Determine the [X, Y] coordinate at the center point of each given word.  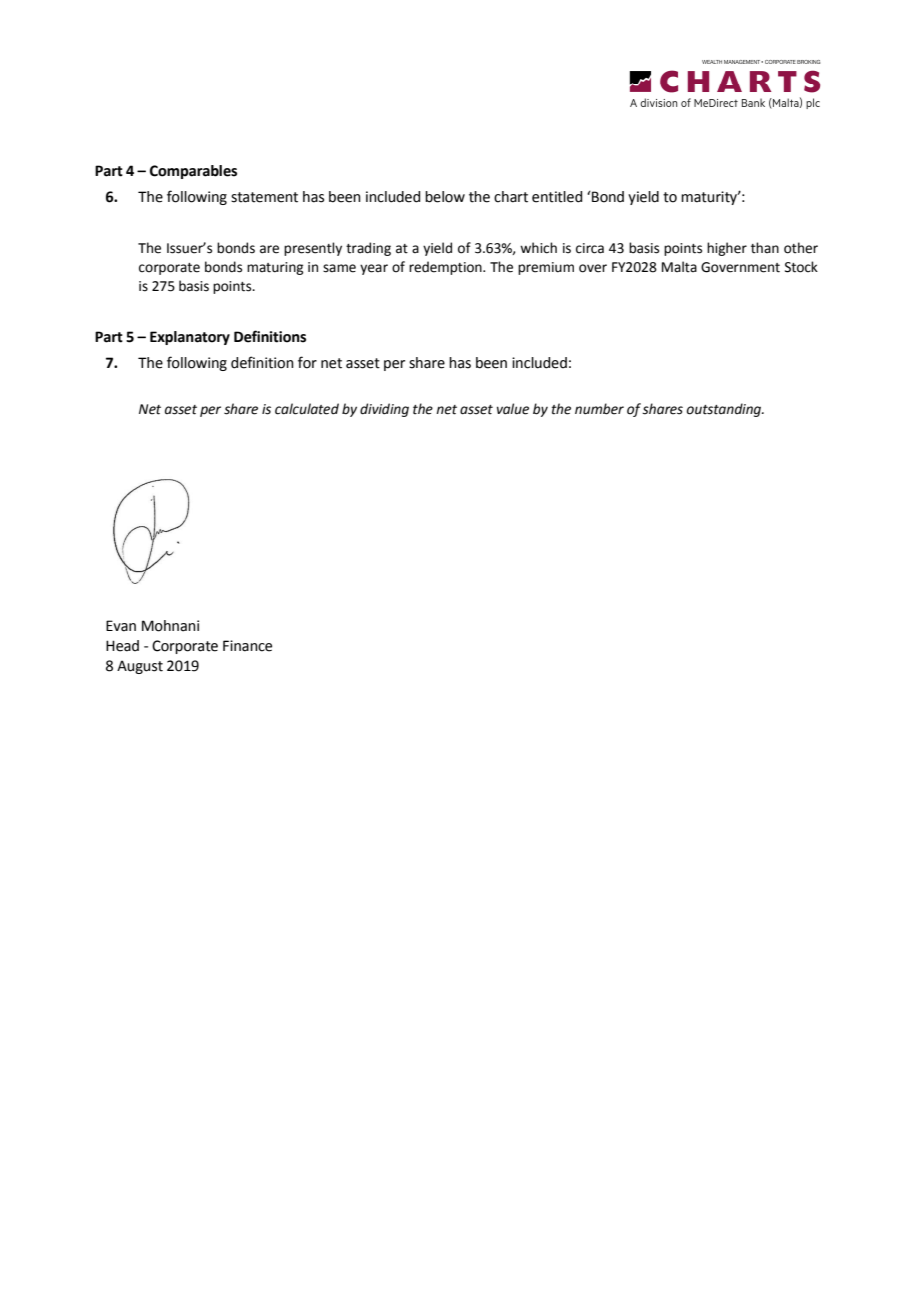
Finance [247, 646]
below [445, 197]
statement [264, 197]
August [140, 667]
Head [122, 646]
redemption [446, 268]
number [599, 409]
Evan [121, 626]
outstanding [725, 410]
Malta [679, 267]
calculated [307, 409]
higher [727, 249]
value [513, 409]
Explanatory [190, 338]
